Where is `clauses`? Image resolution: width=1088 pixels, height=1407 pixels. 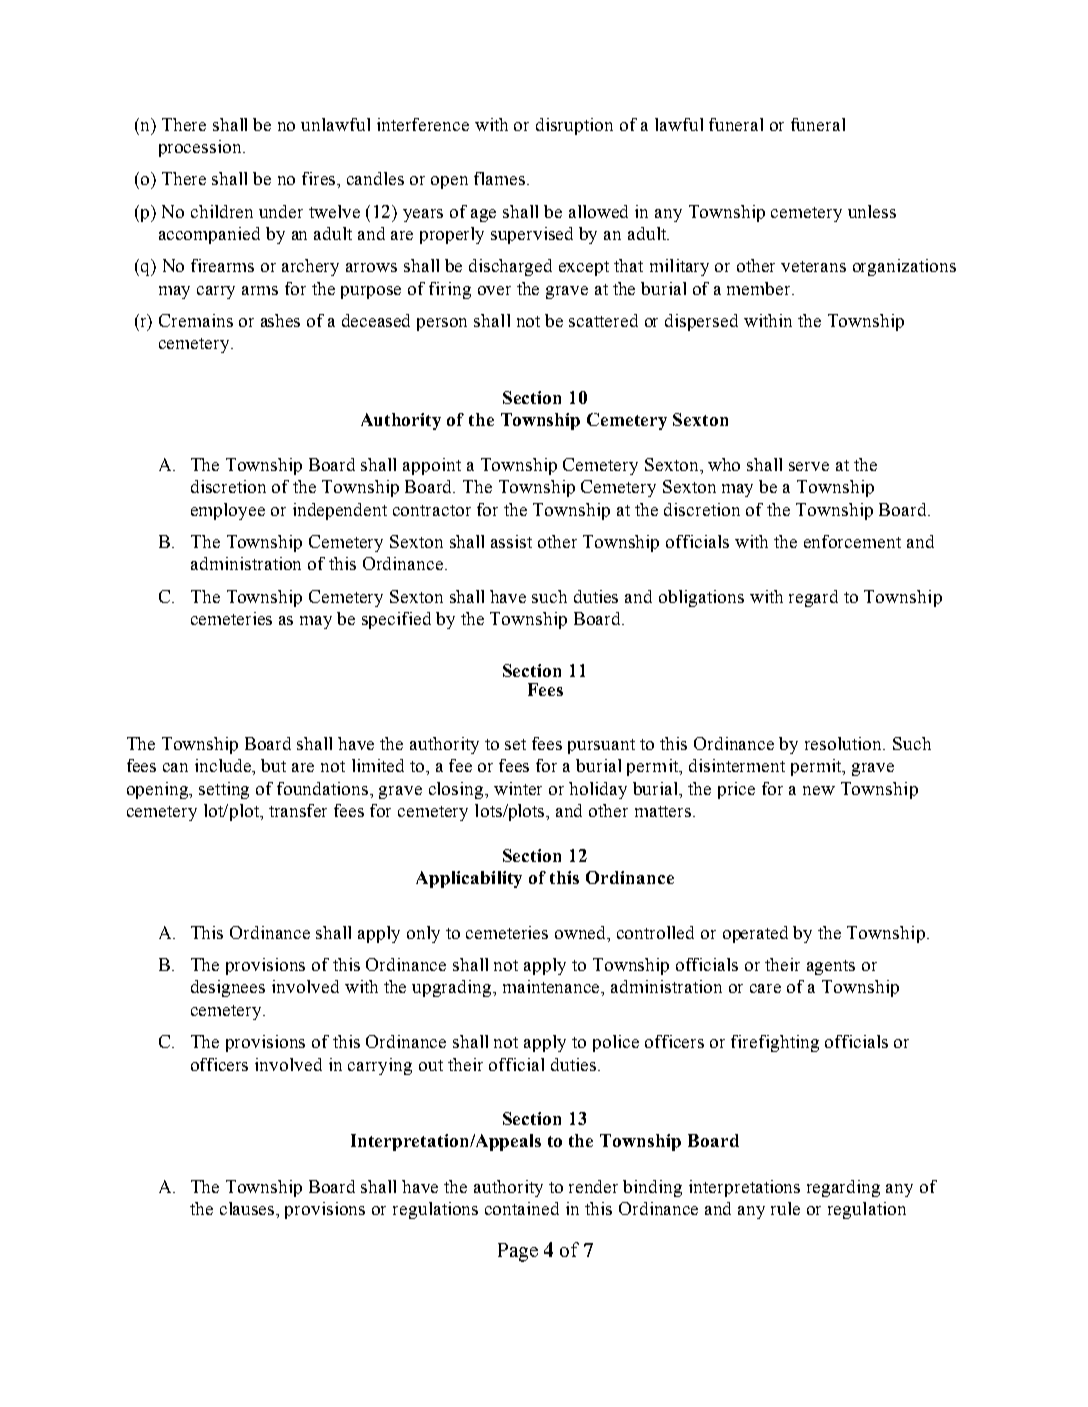 clauses is located at coordinates (248, 1208).
